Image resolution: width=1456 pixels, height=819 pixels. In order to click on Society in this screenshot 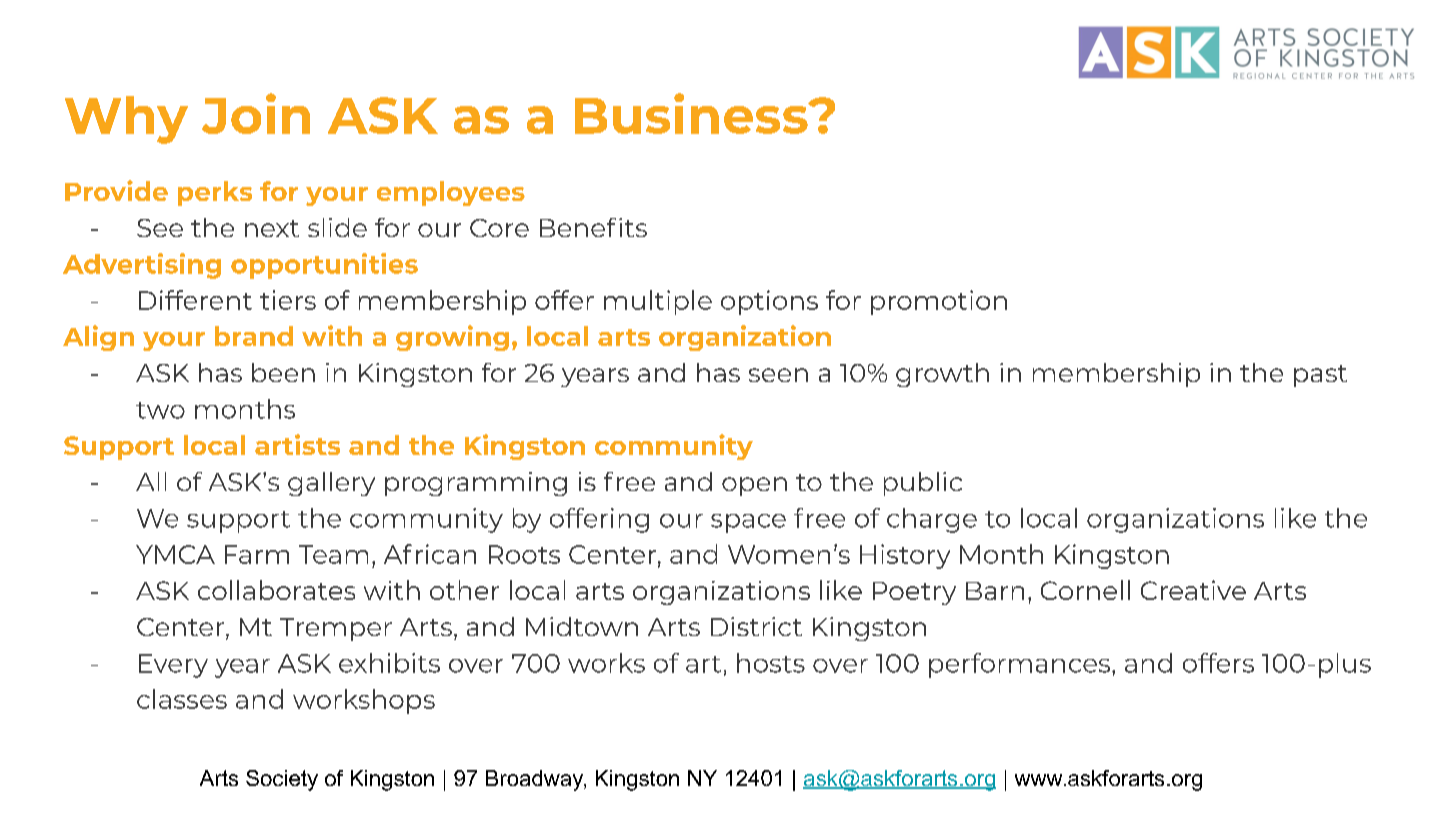, I will do `click(282, 780)`.
